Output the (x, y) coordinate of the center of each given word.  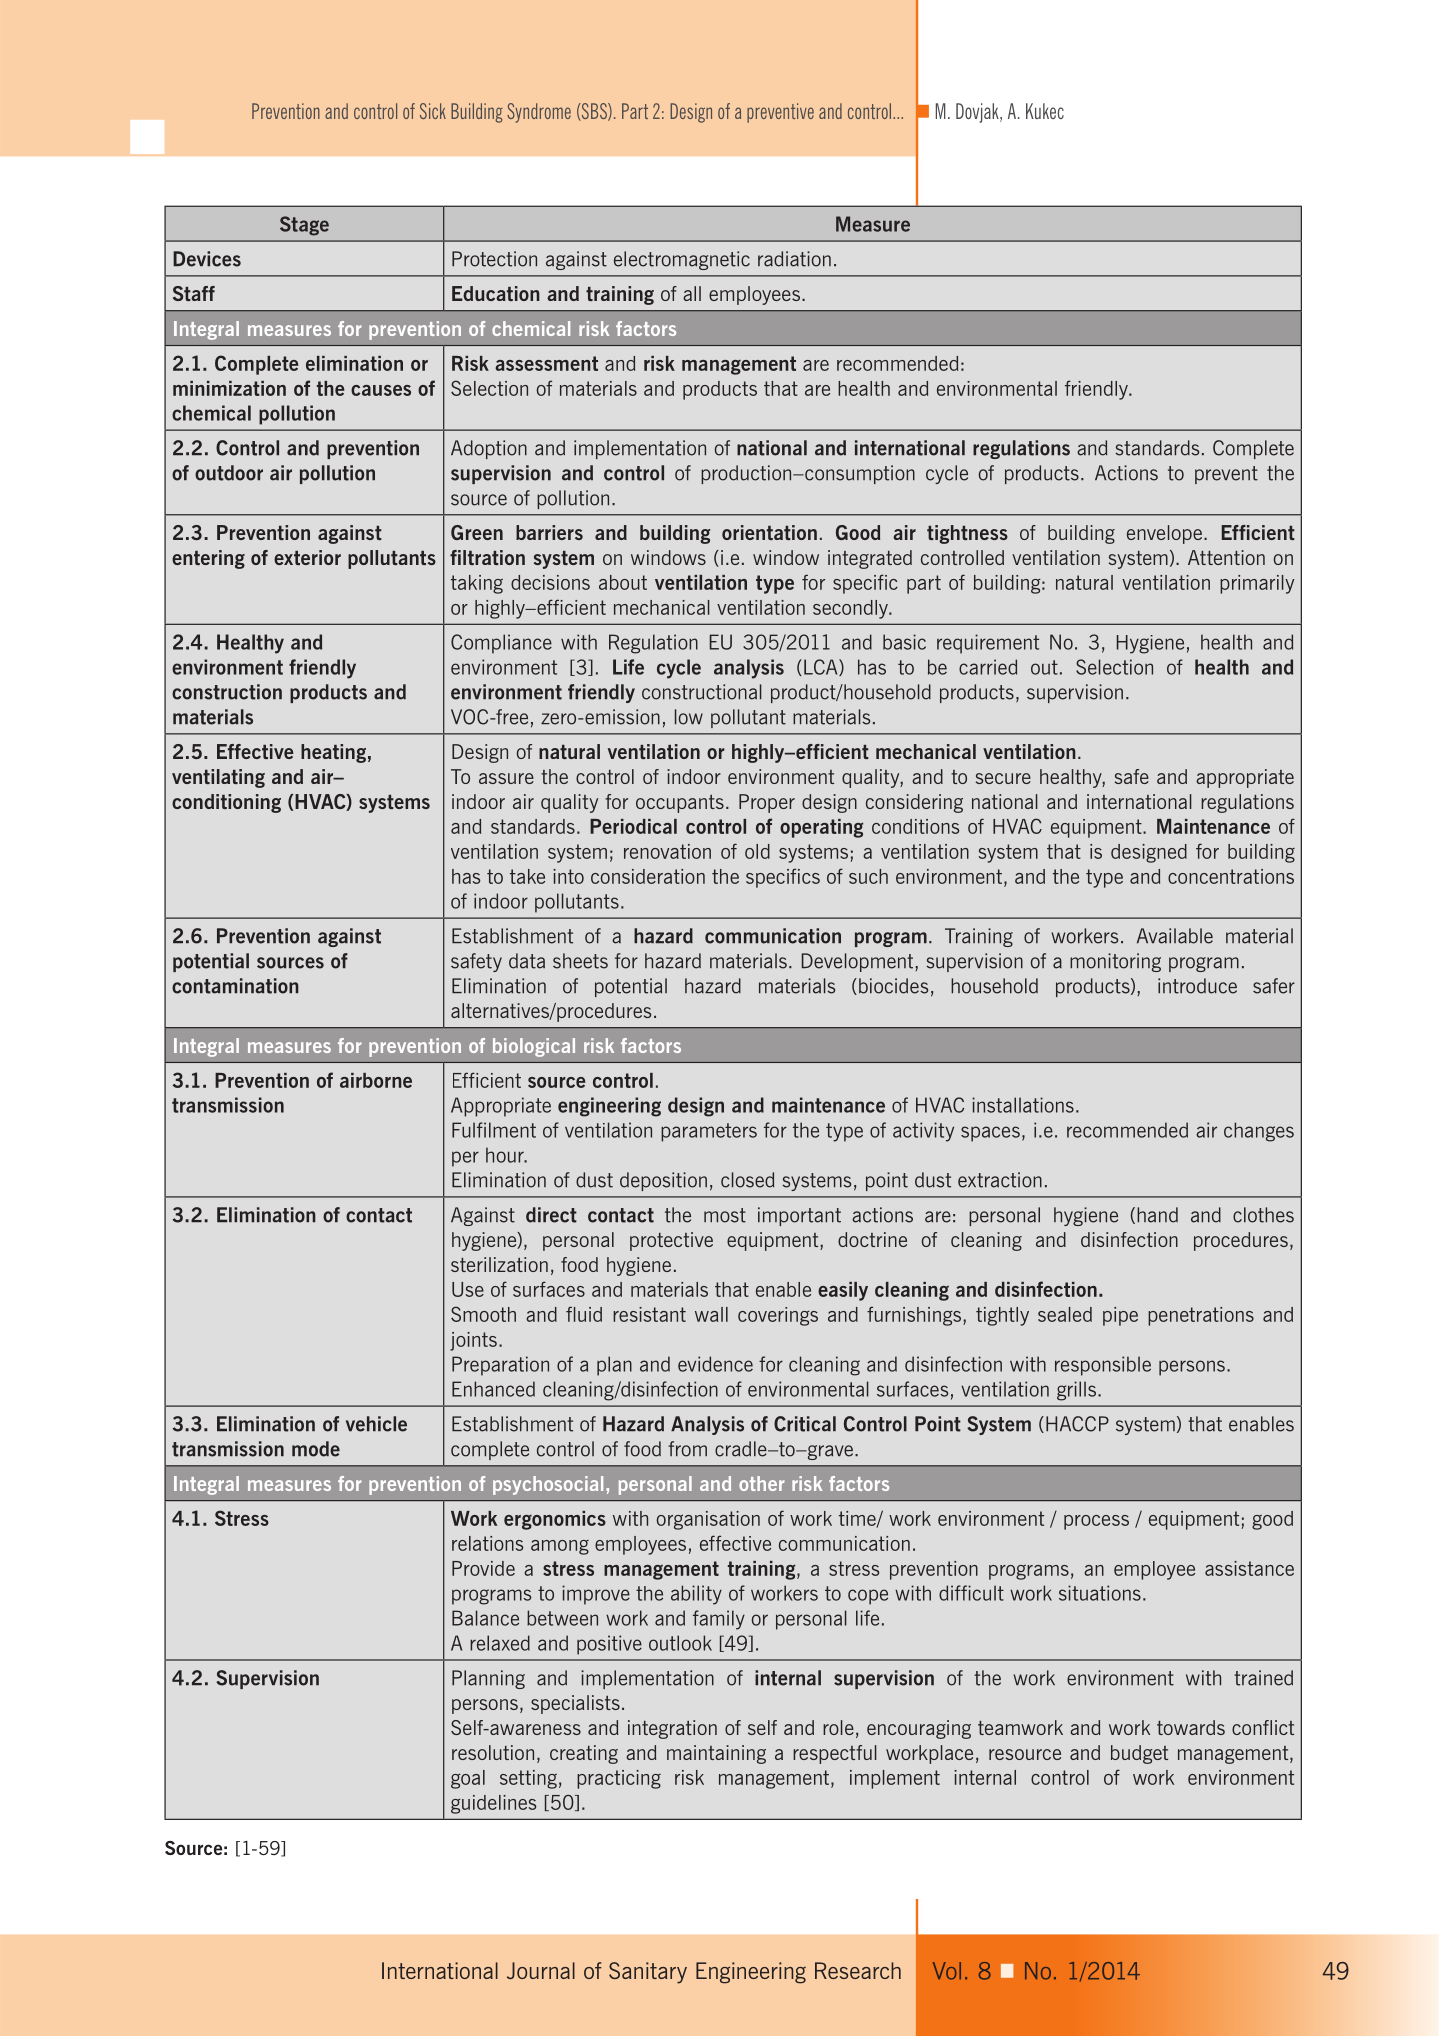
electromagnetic (682, 260)
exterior (307, 557)
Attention (1226, 557)
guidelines (493, 1804)
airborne (376, 1080)
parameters (709, 1132)
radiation (794, 259)
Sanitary (648, 1973)
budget (1139, 1754)
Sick (433, 111)
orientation (769, 532)
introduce (1197, 986)
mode (316, 1449)
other (762, 1483)
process (1096, 1522)
